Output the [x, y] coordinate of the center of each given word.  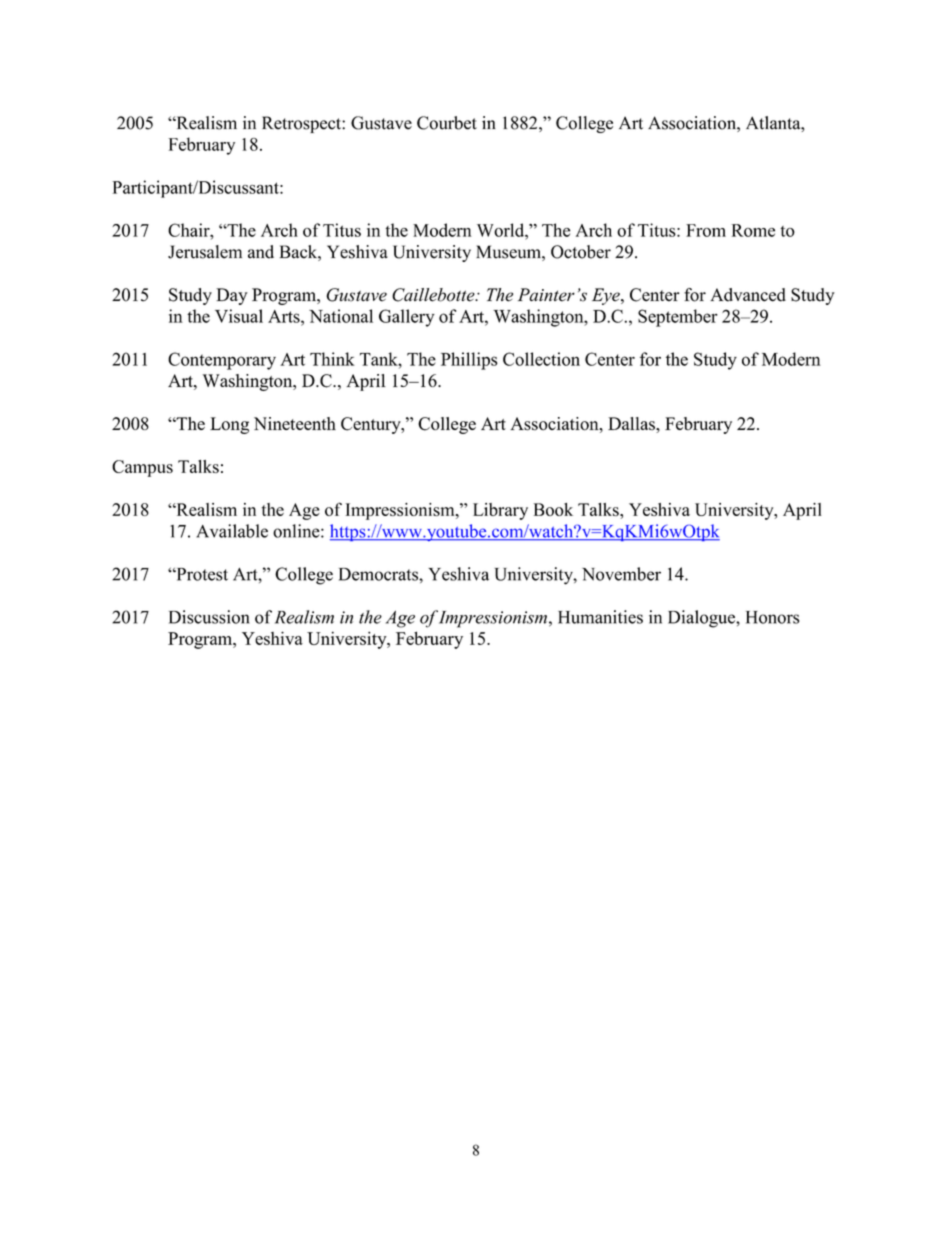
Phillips [469, 361]
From [706, 230]
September [678, 318]
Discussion [209, 617]
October [581, 252]
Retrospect [302, 124]
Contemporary [222, 361]
